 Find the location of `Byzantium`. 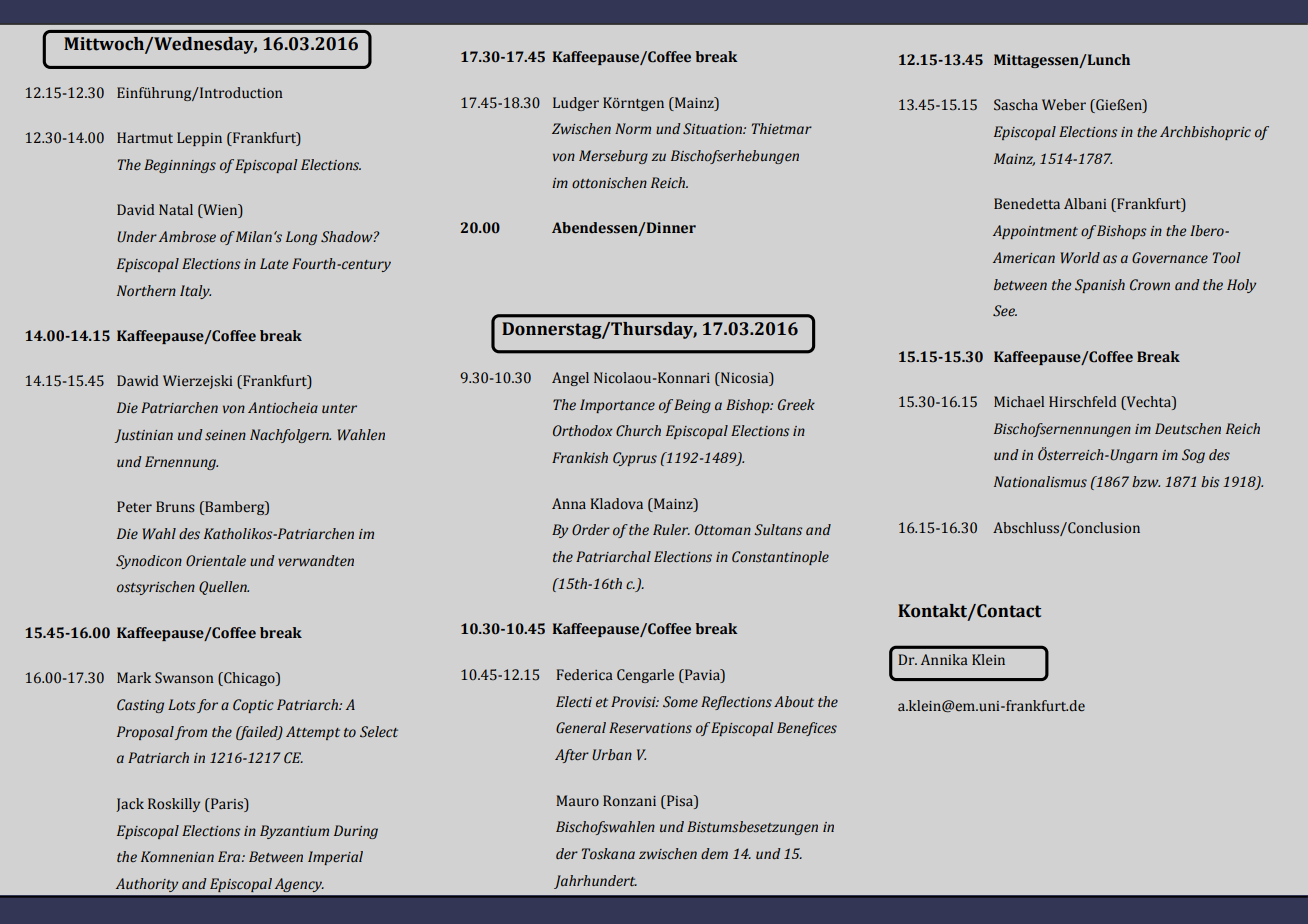

Byzantium is located at coordinates (294, 832).
